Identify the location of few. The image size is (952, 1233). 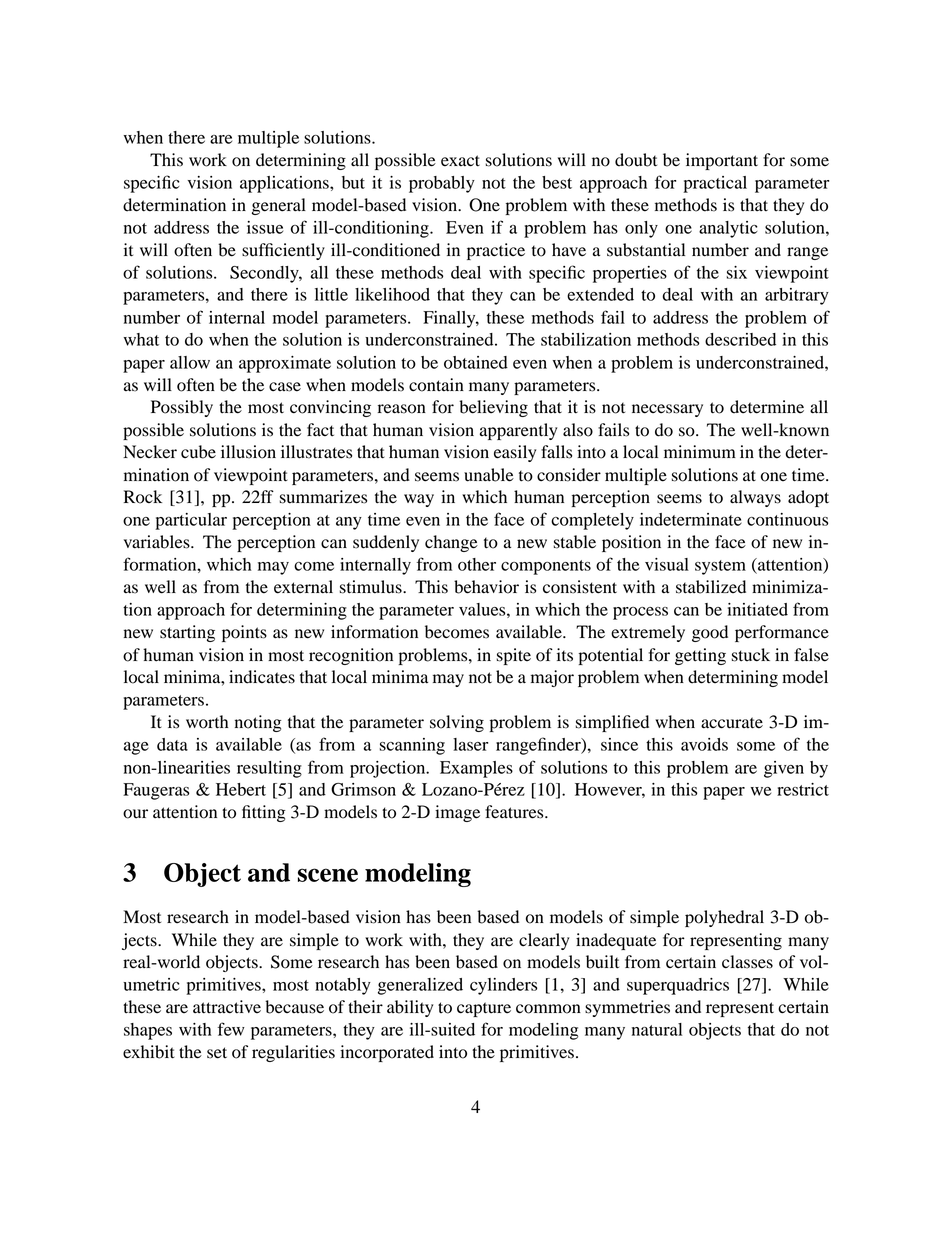
(231, 1029).
